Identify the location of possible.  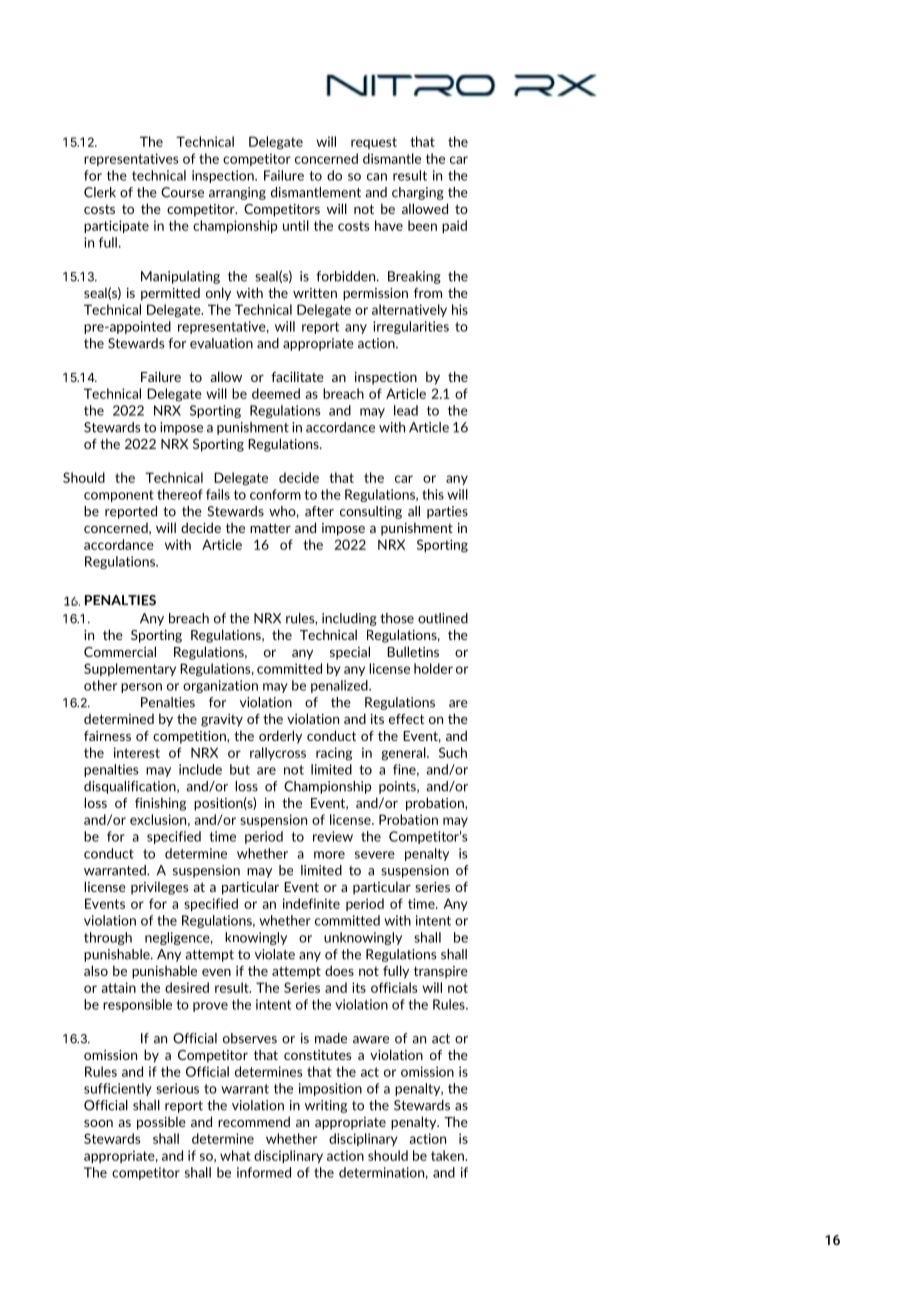
(161, 1123).
